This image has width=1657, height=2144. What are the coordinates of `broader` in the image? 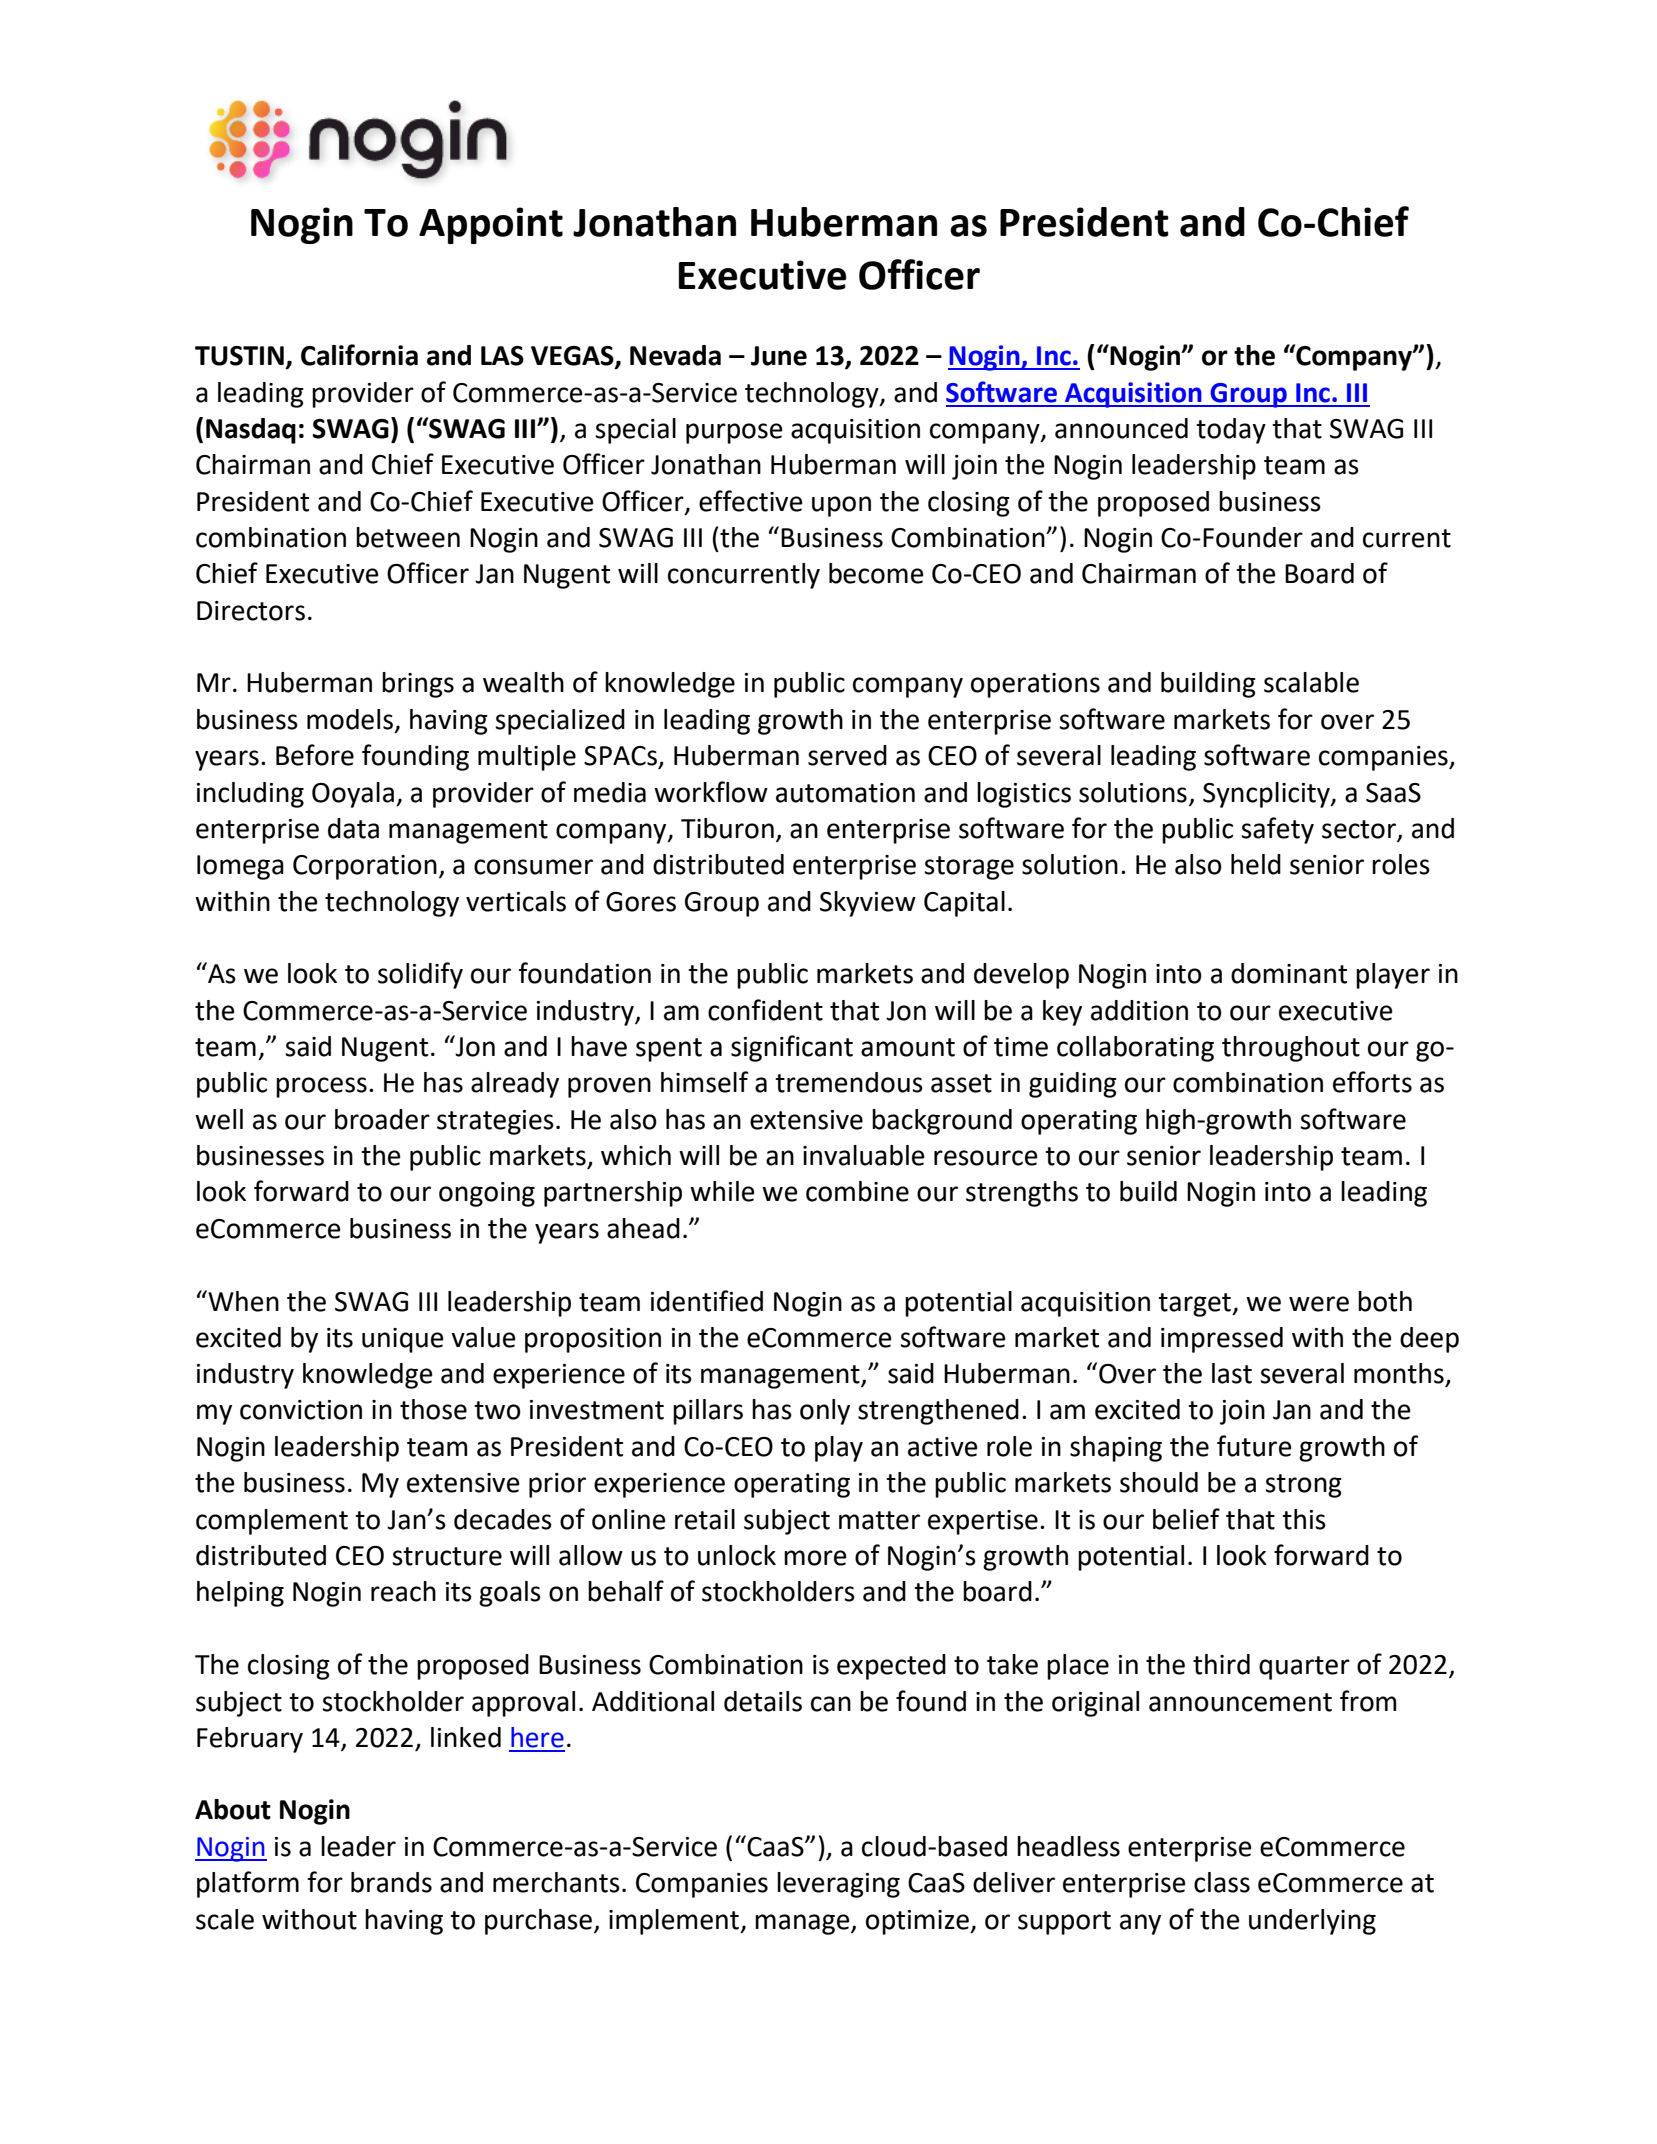 It's located at (382, 1119).
